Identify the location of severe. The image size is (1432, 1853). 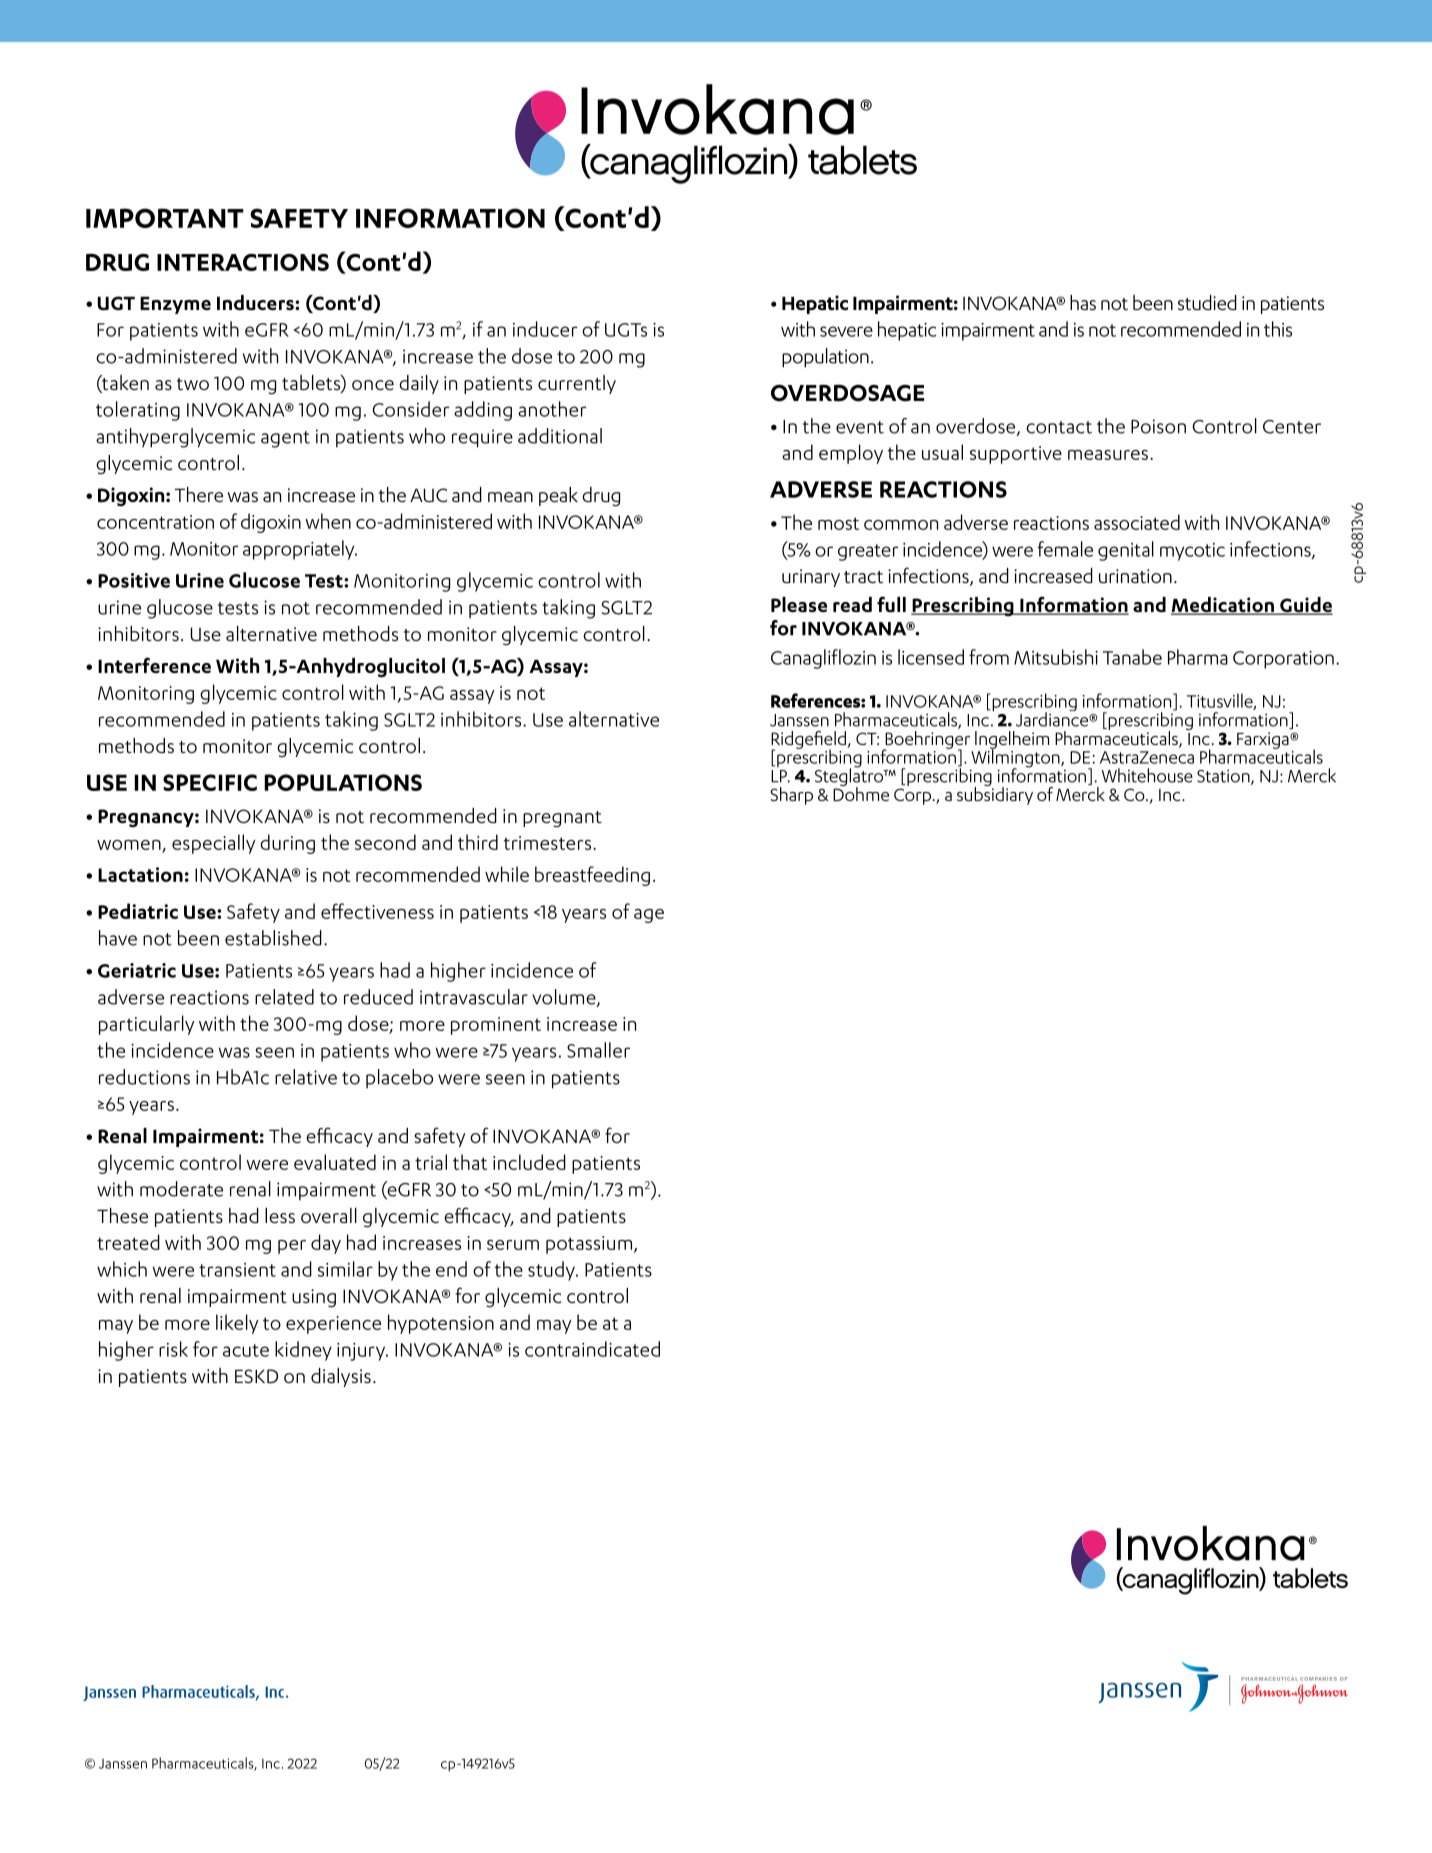
(846, 331).
